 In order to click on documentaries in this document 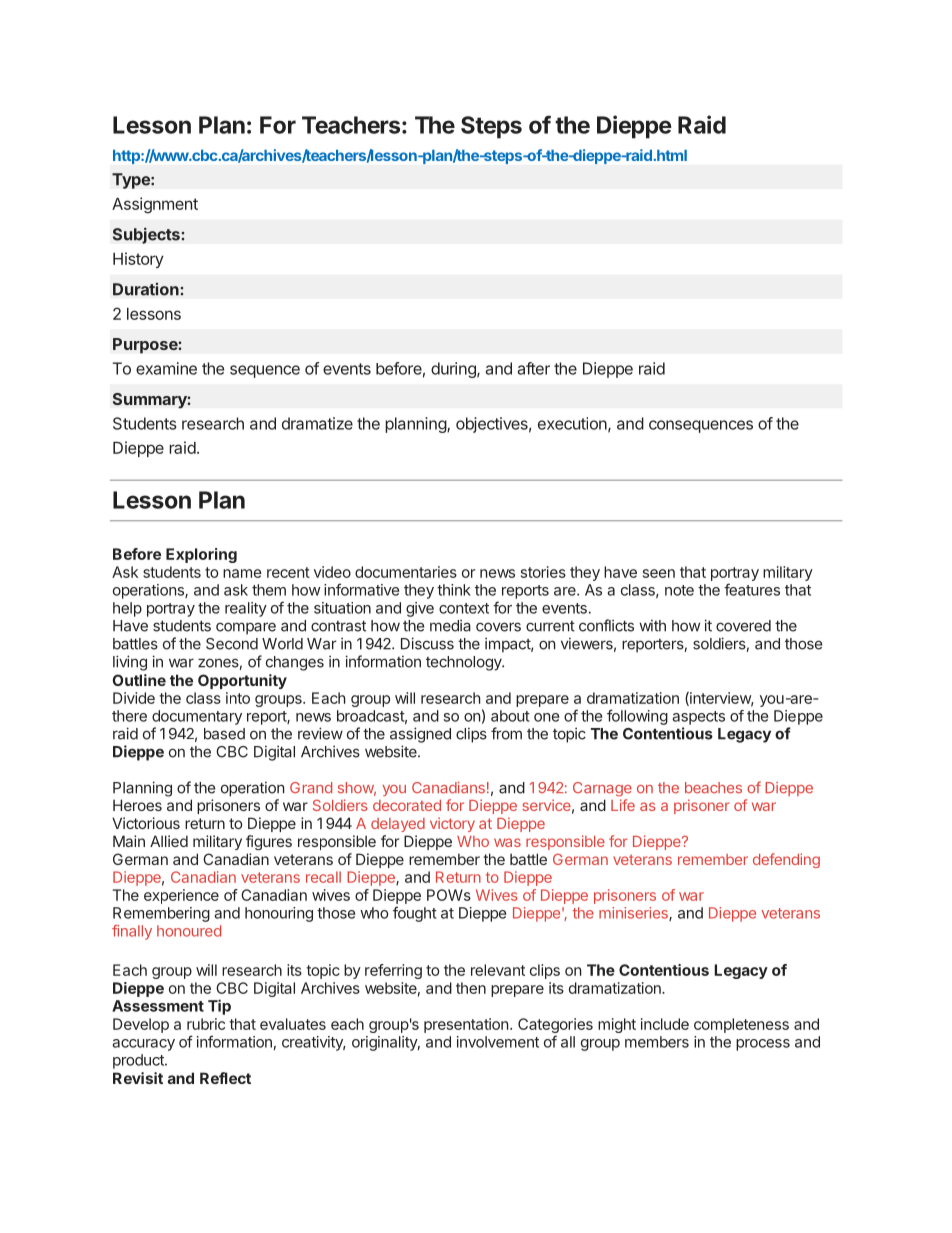, I will do `click(406, 572)`.
